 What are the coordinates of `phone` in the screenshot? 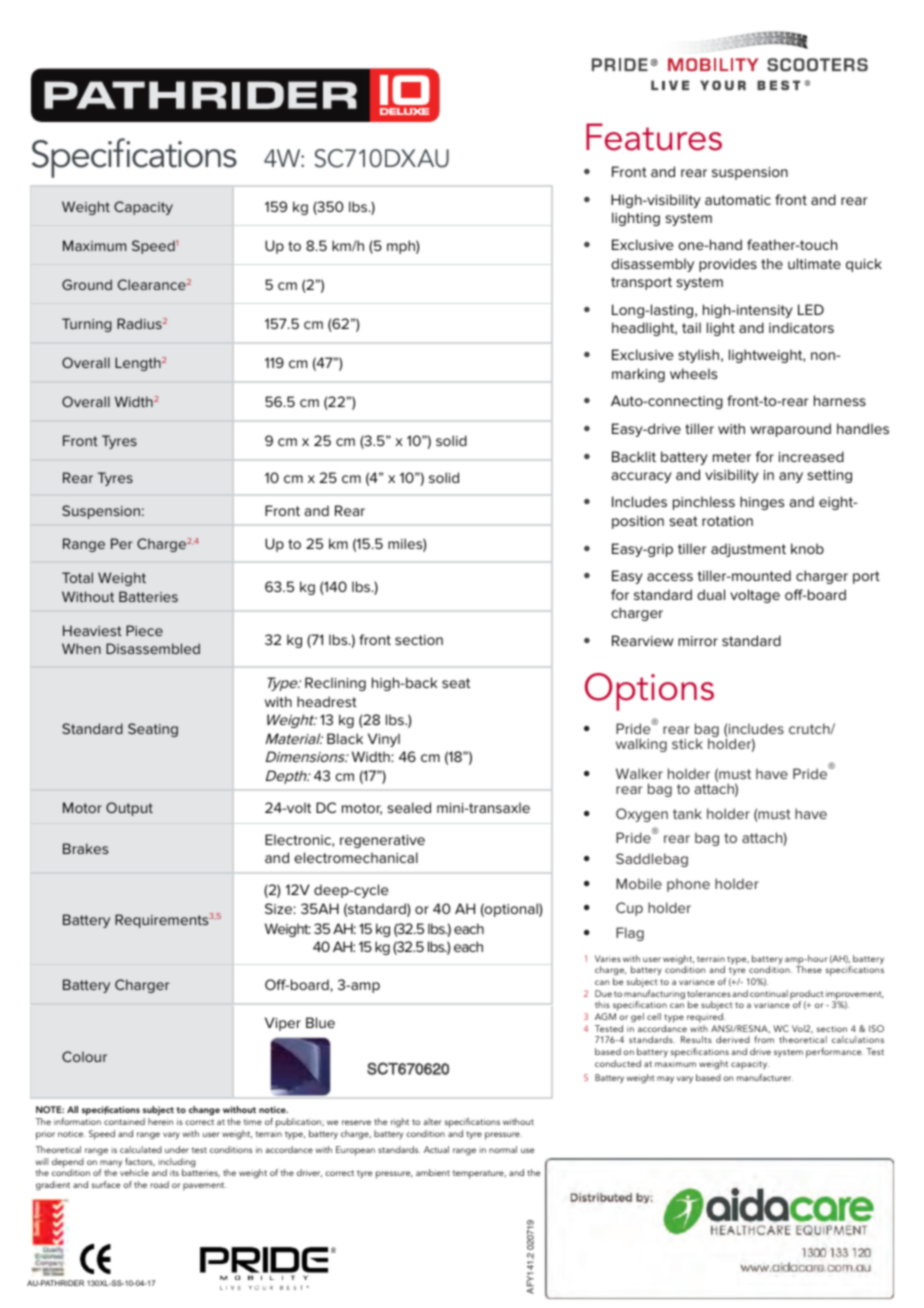 It's located at (688, 885).
